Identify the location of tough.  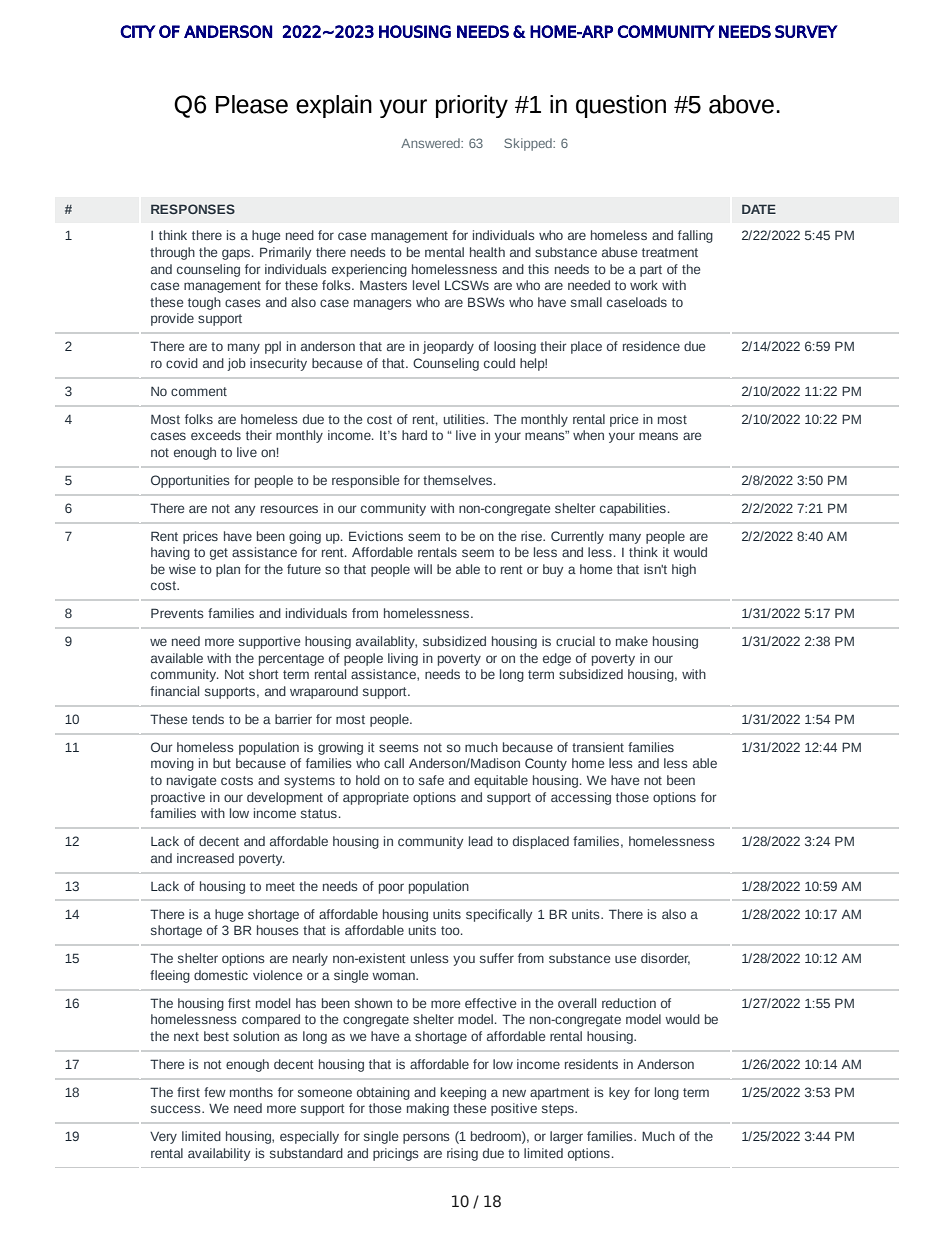
(204, 303).
